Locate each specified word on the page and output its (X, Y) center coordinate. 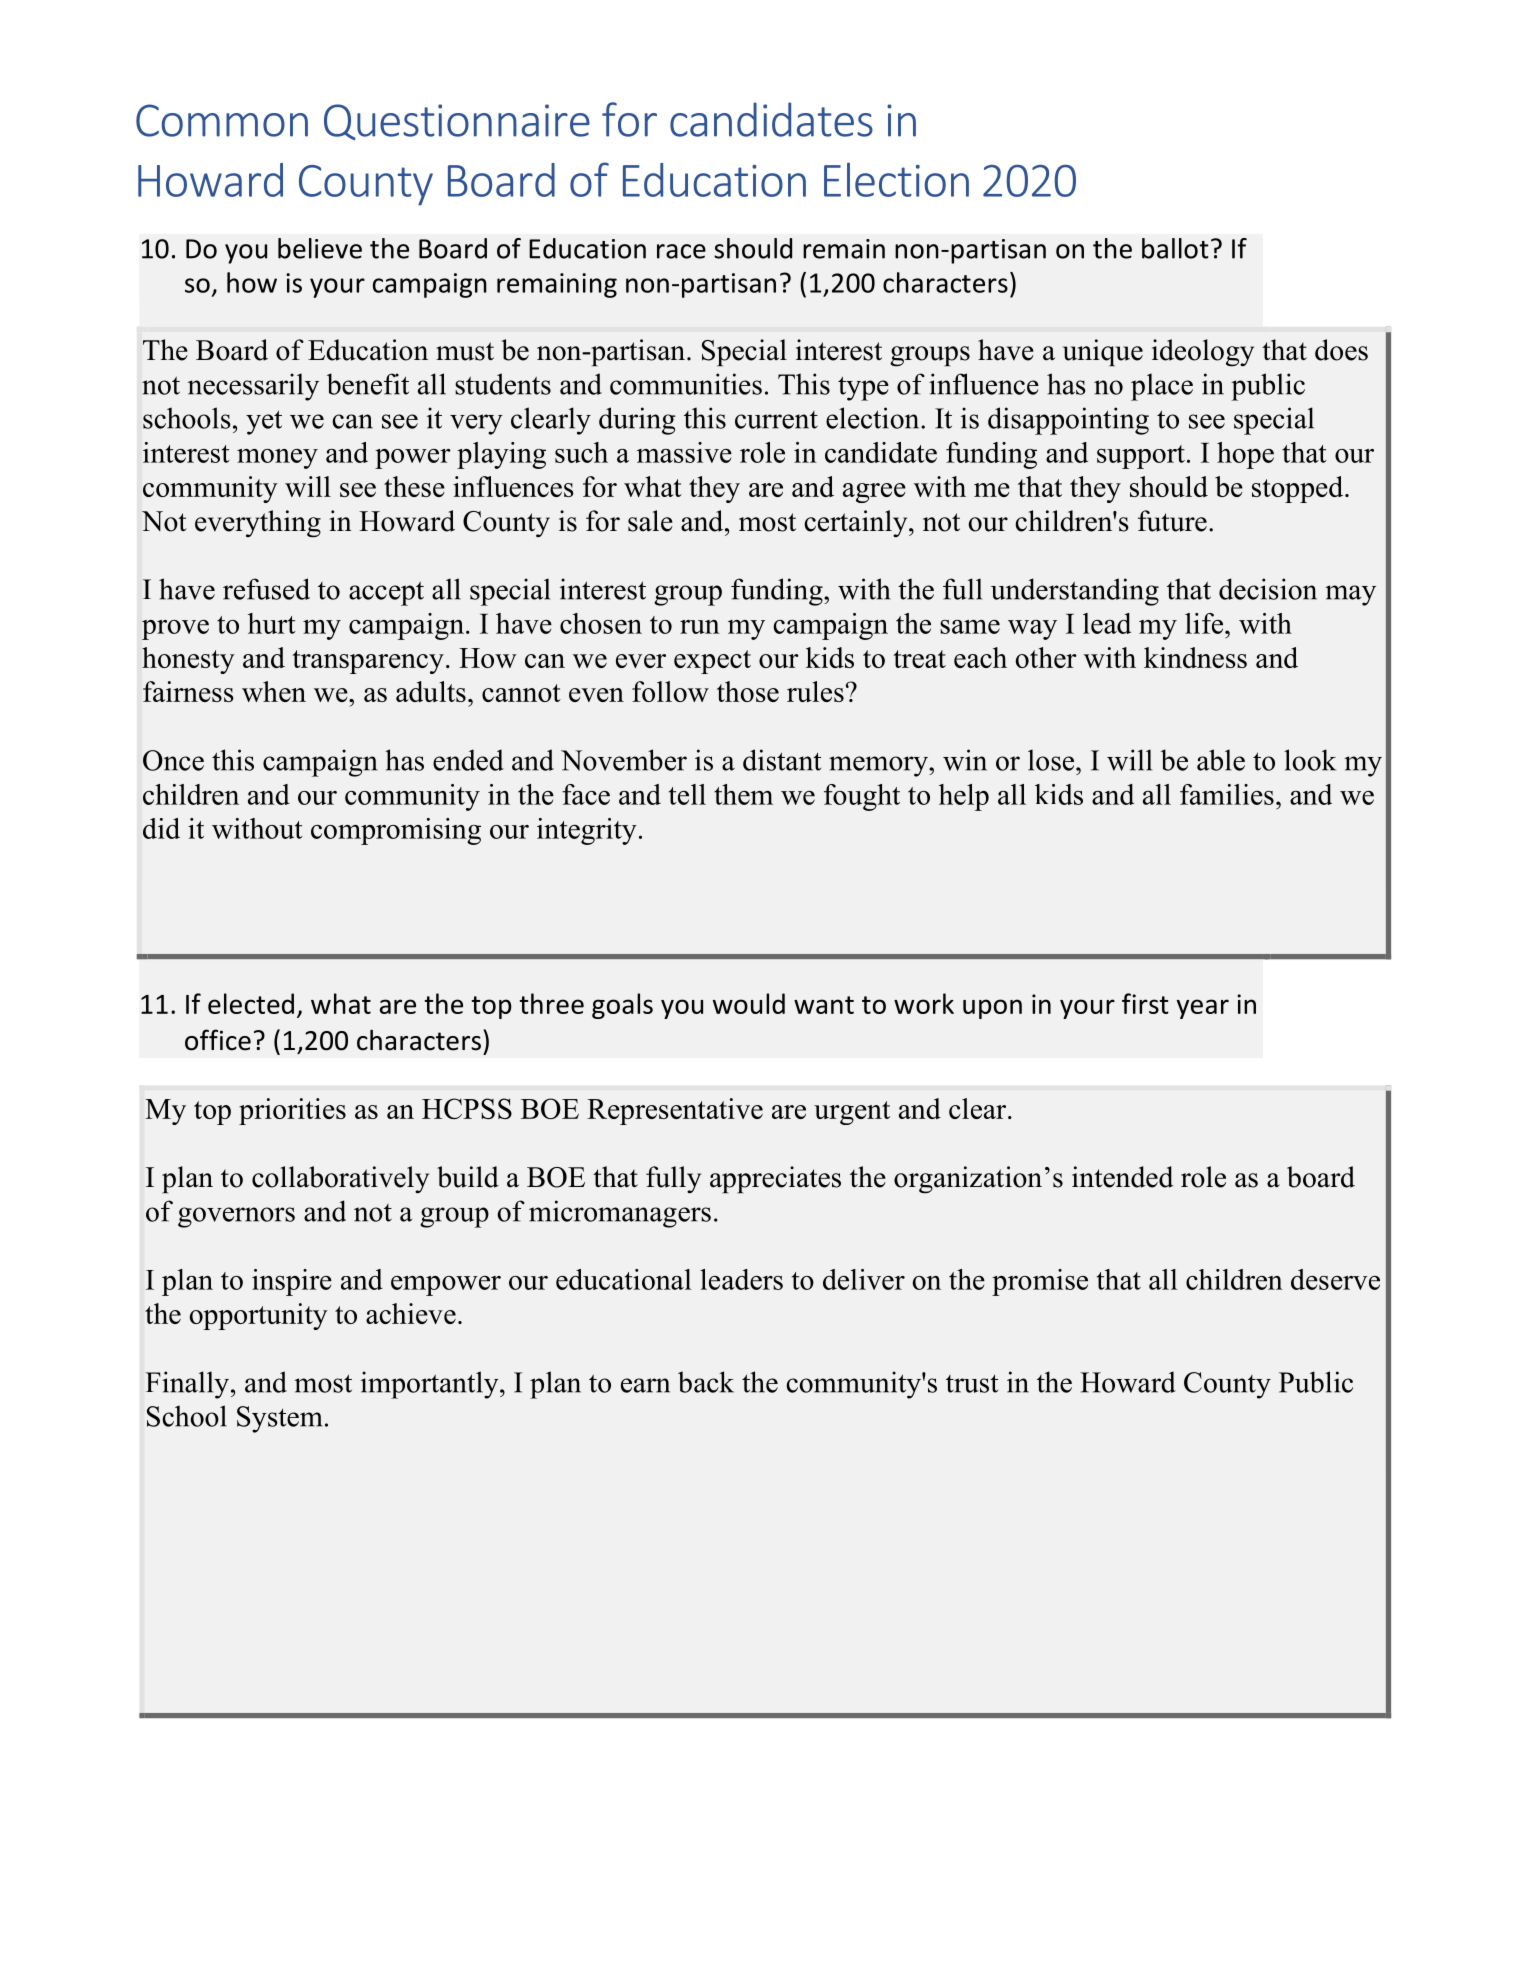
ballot (1175, 248)
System (280, 1419)
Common (222, 120)
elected (251, 1003)
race (681, 251)
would (749, 1003)
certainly (857, 523)
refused (266, 589)
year (1203, 1009)
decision (1268, 589)
